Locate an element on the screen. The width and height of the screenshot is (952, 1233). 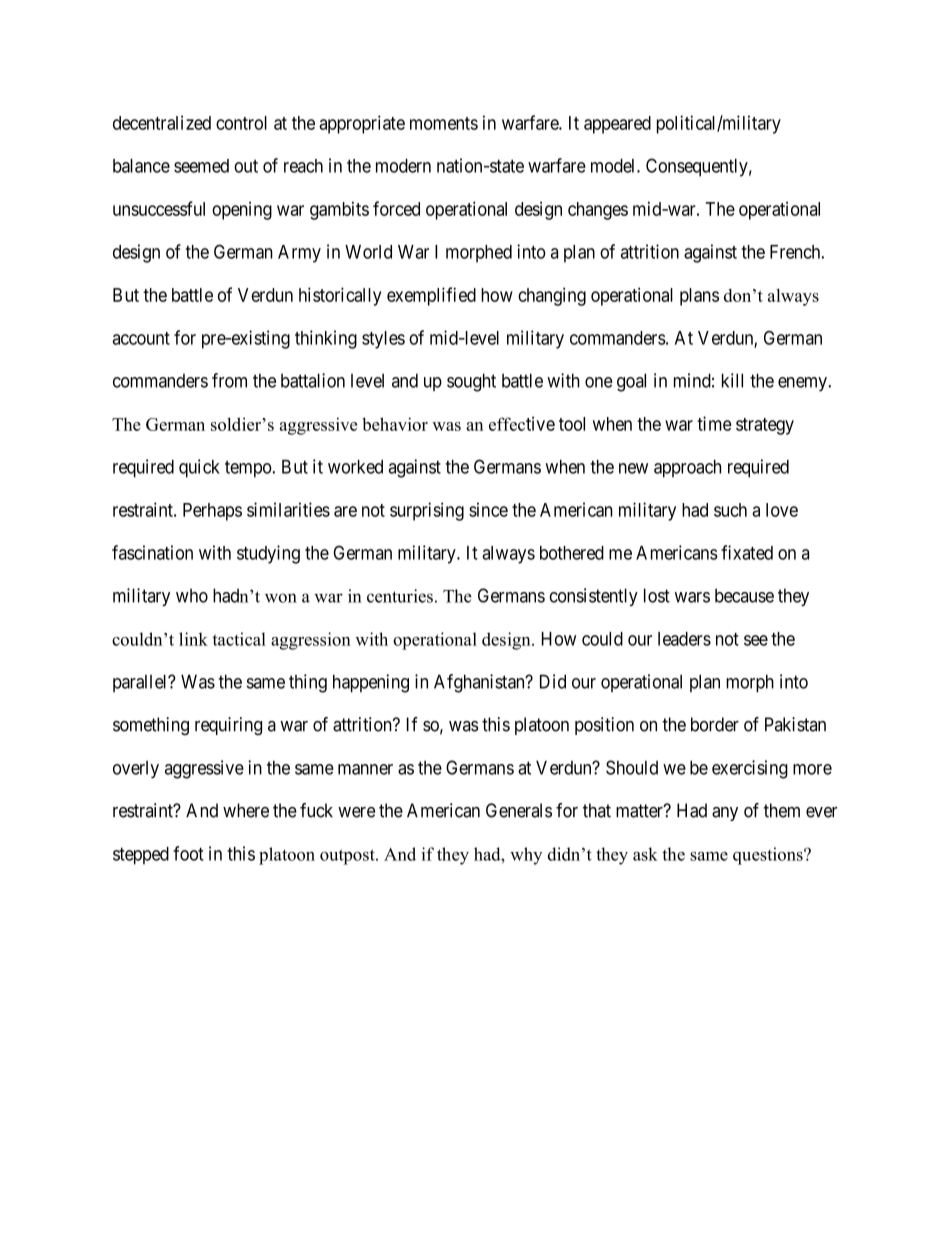
moments is located at coordinates (444, 123).
